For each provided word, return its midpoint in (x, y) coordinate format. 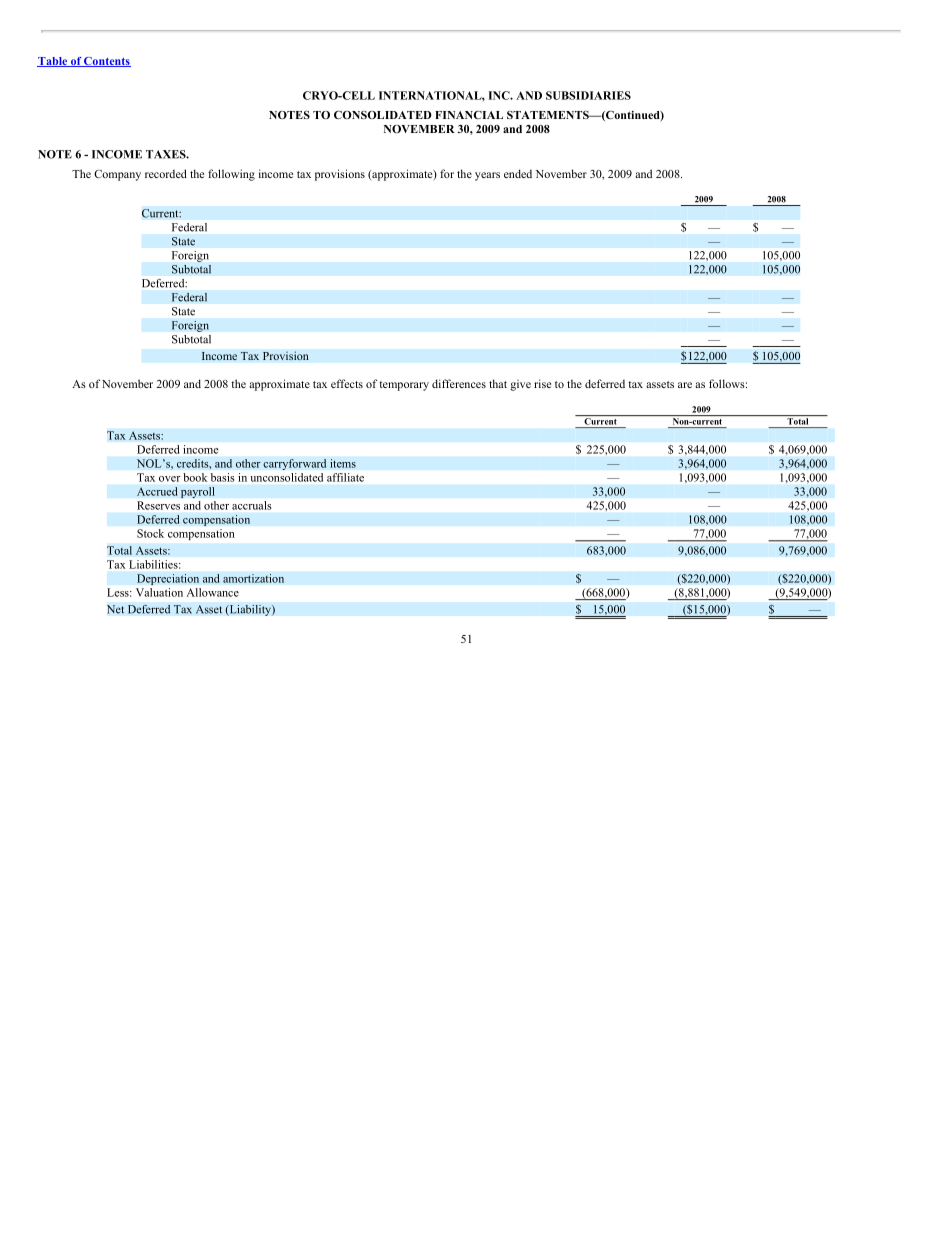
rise (542, 383)
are (685, 385)
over (170, 479)
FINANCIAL (469, 115)
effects (347, 383)
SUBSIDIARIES (588, 95)
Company (117, 175)
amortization (253, 578)
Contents (106, 62)
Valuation (159, 592)
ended (518, 173)
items (343, 463)
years (487, 176)
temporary (404, 386)
